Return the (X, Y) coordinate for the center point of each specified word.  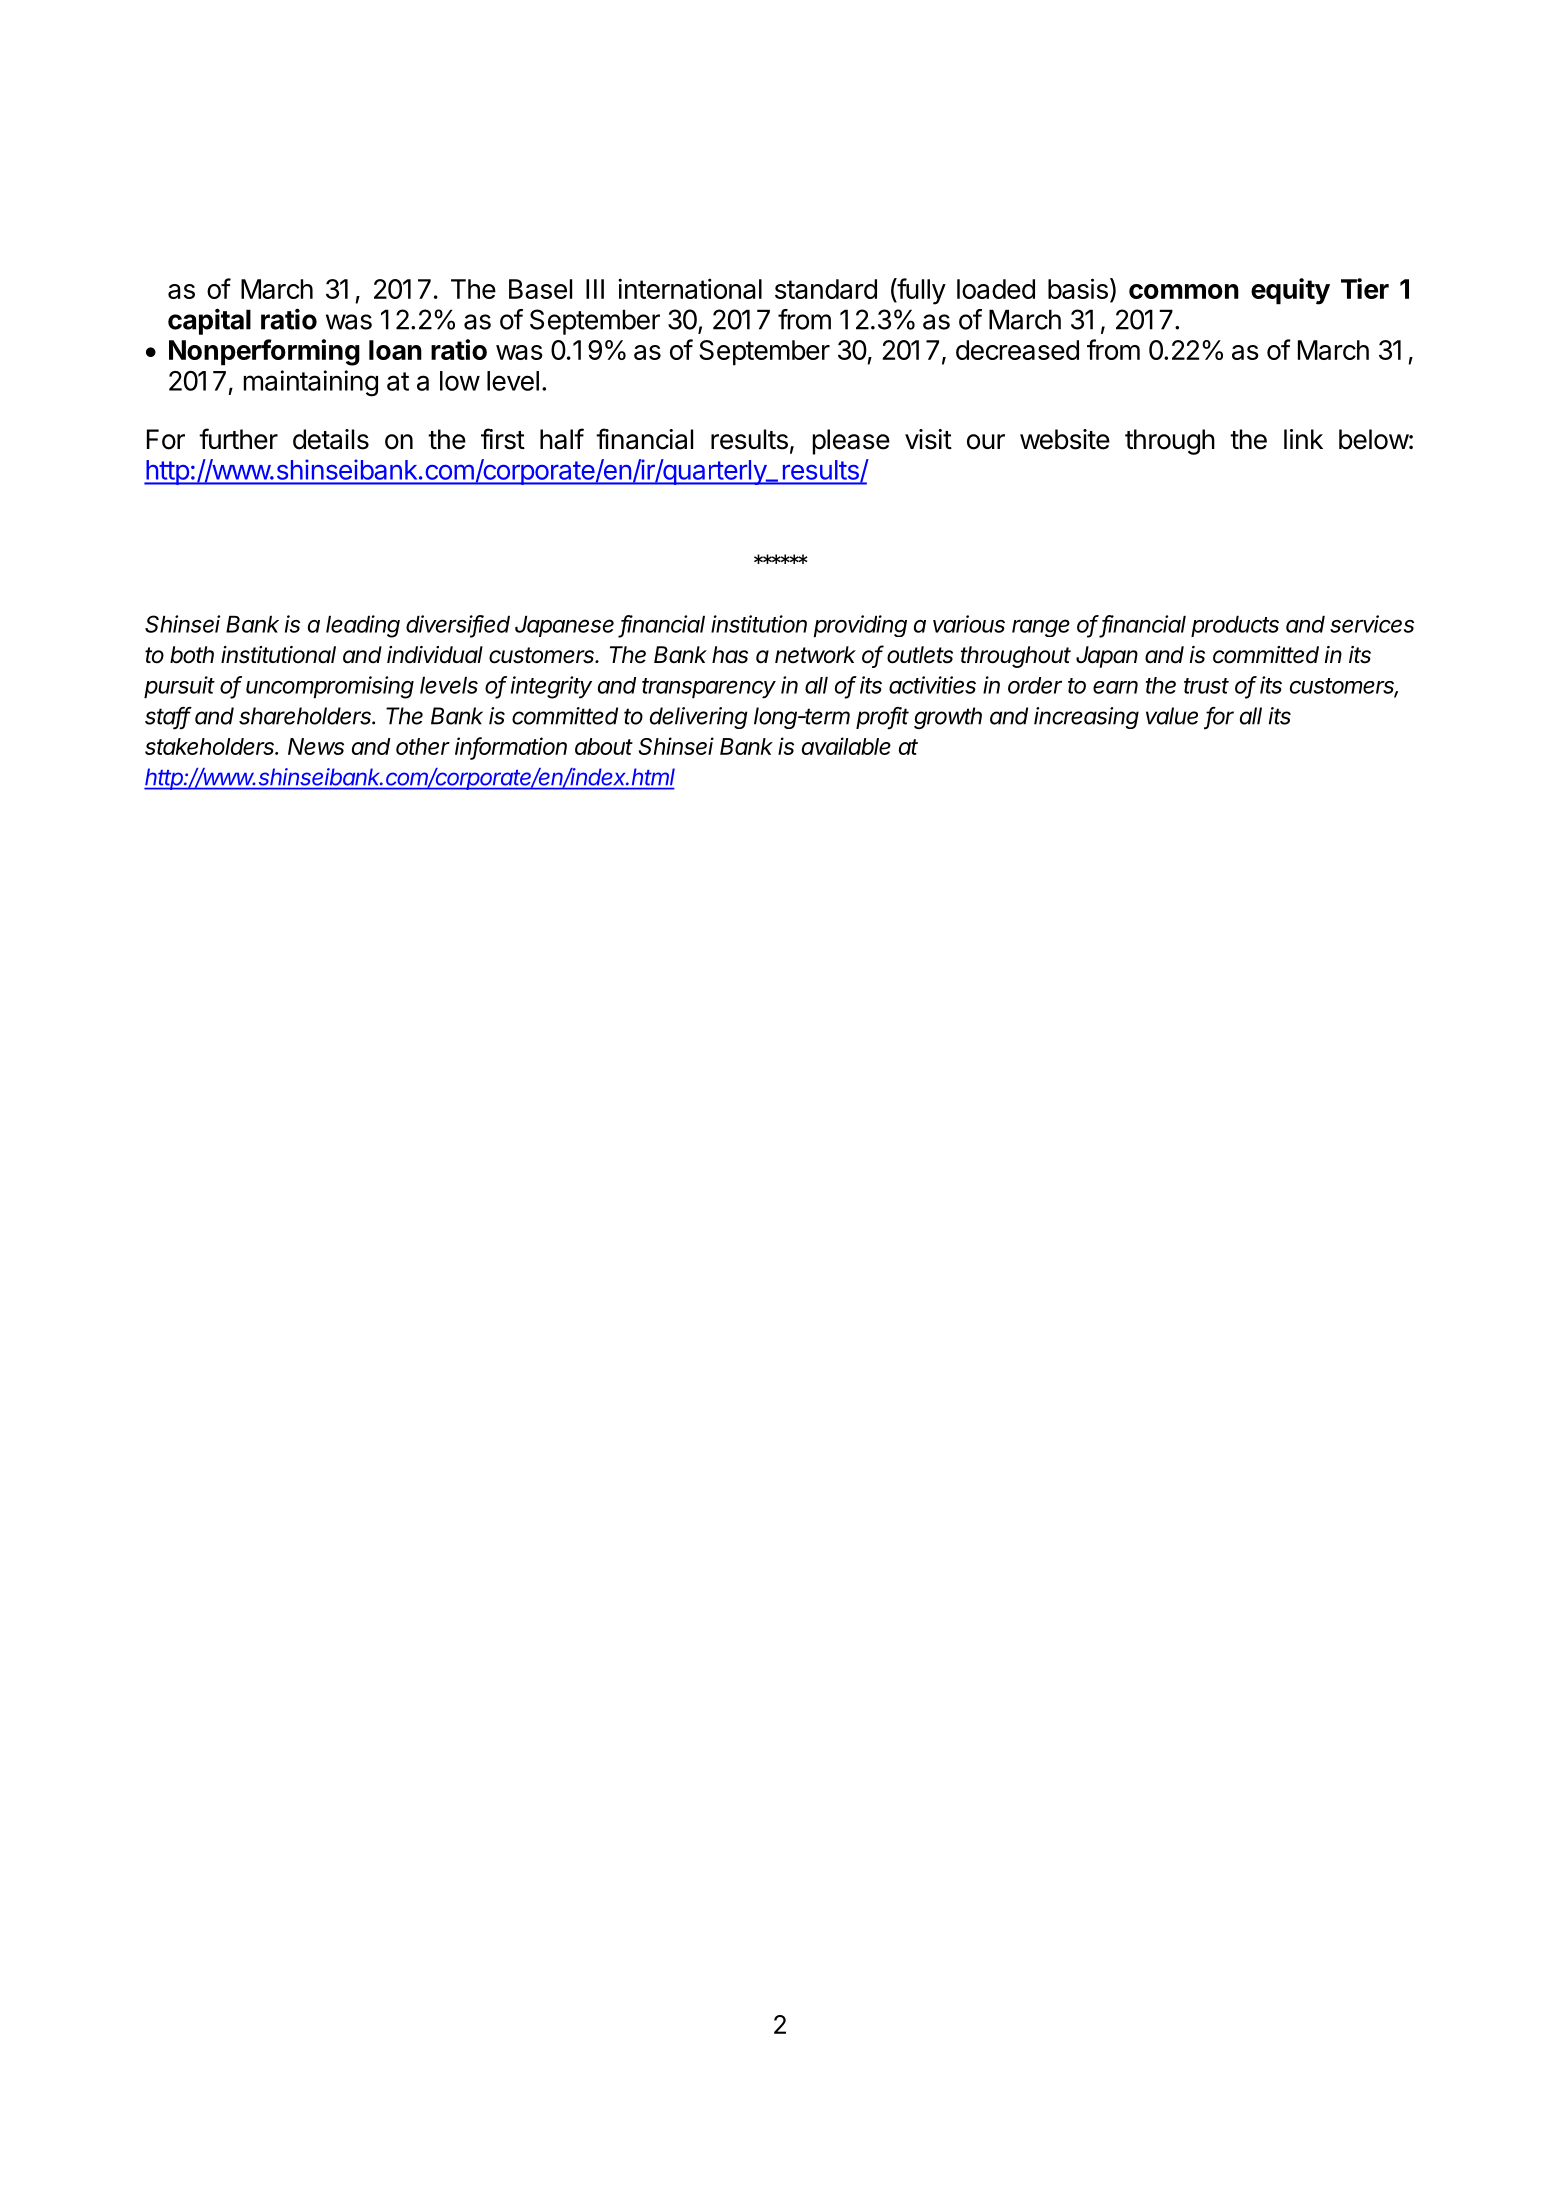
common (1184, 291)
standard (826, 289)
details (331, 439)
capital (209, 321)
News (316, 746)
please (851, 442)
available (846, 746)
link (1303, 439)
